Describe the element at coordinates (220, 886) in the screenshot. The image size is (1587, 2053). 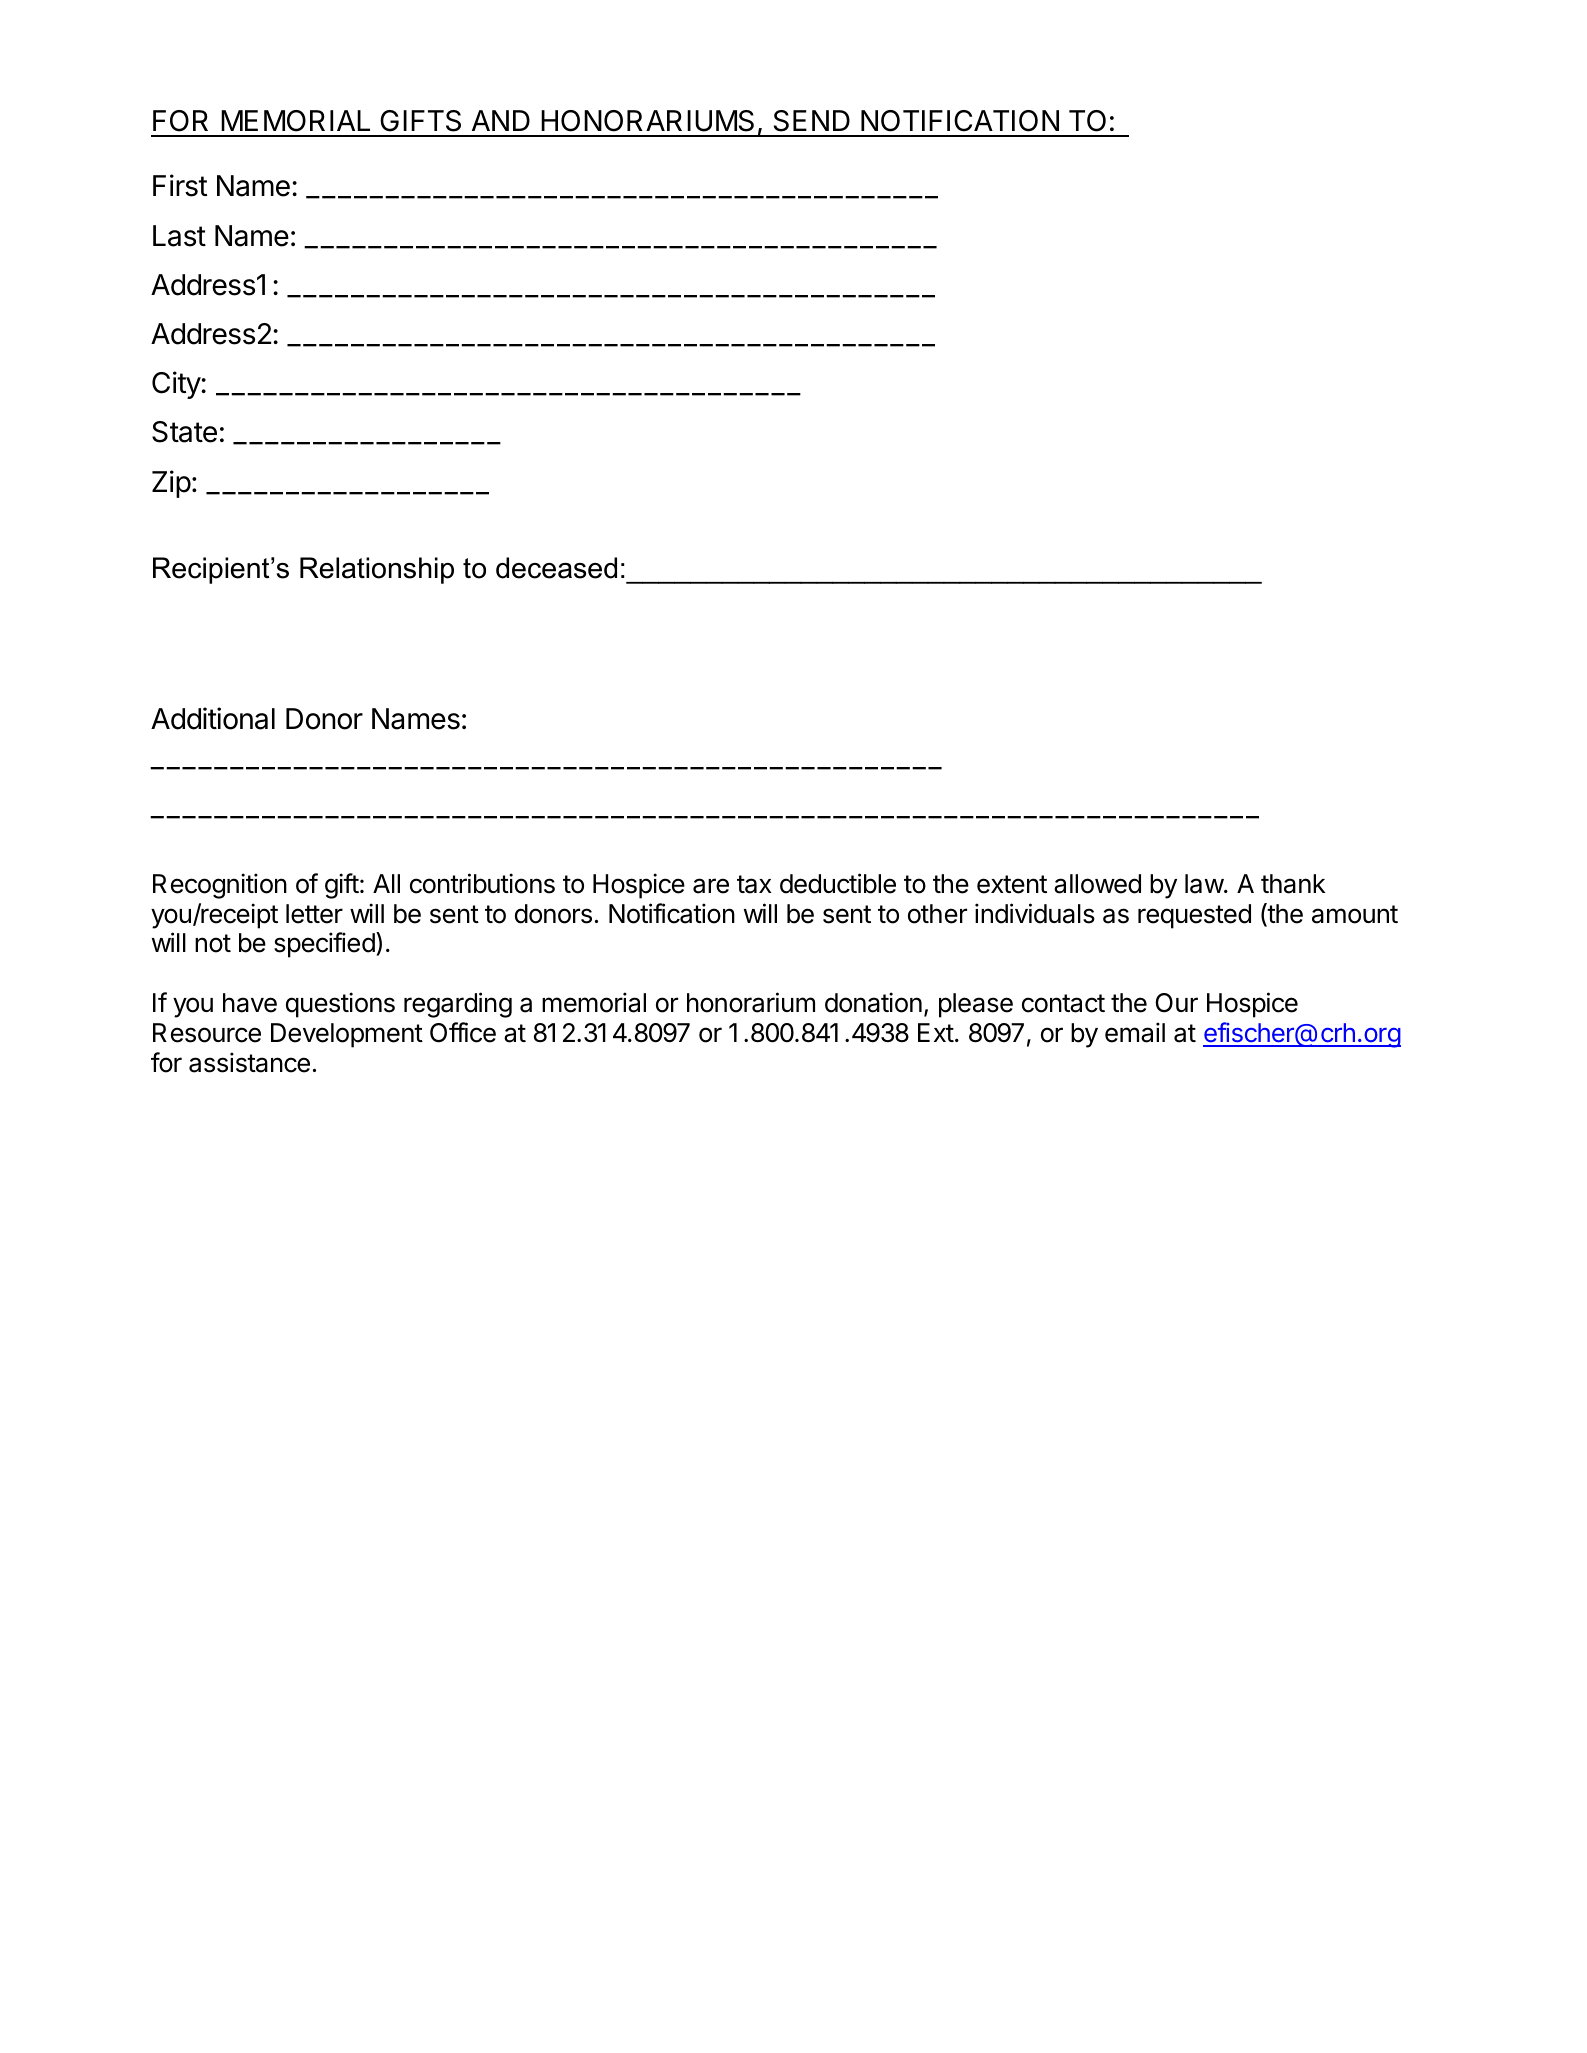
I see `Recognition` at that location.
